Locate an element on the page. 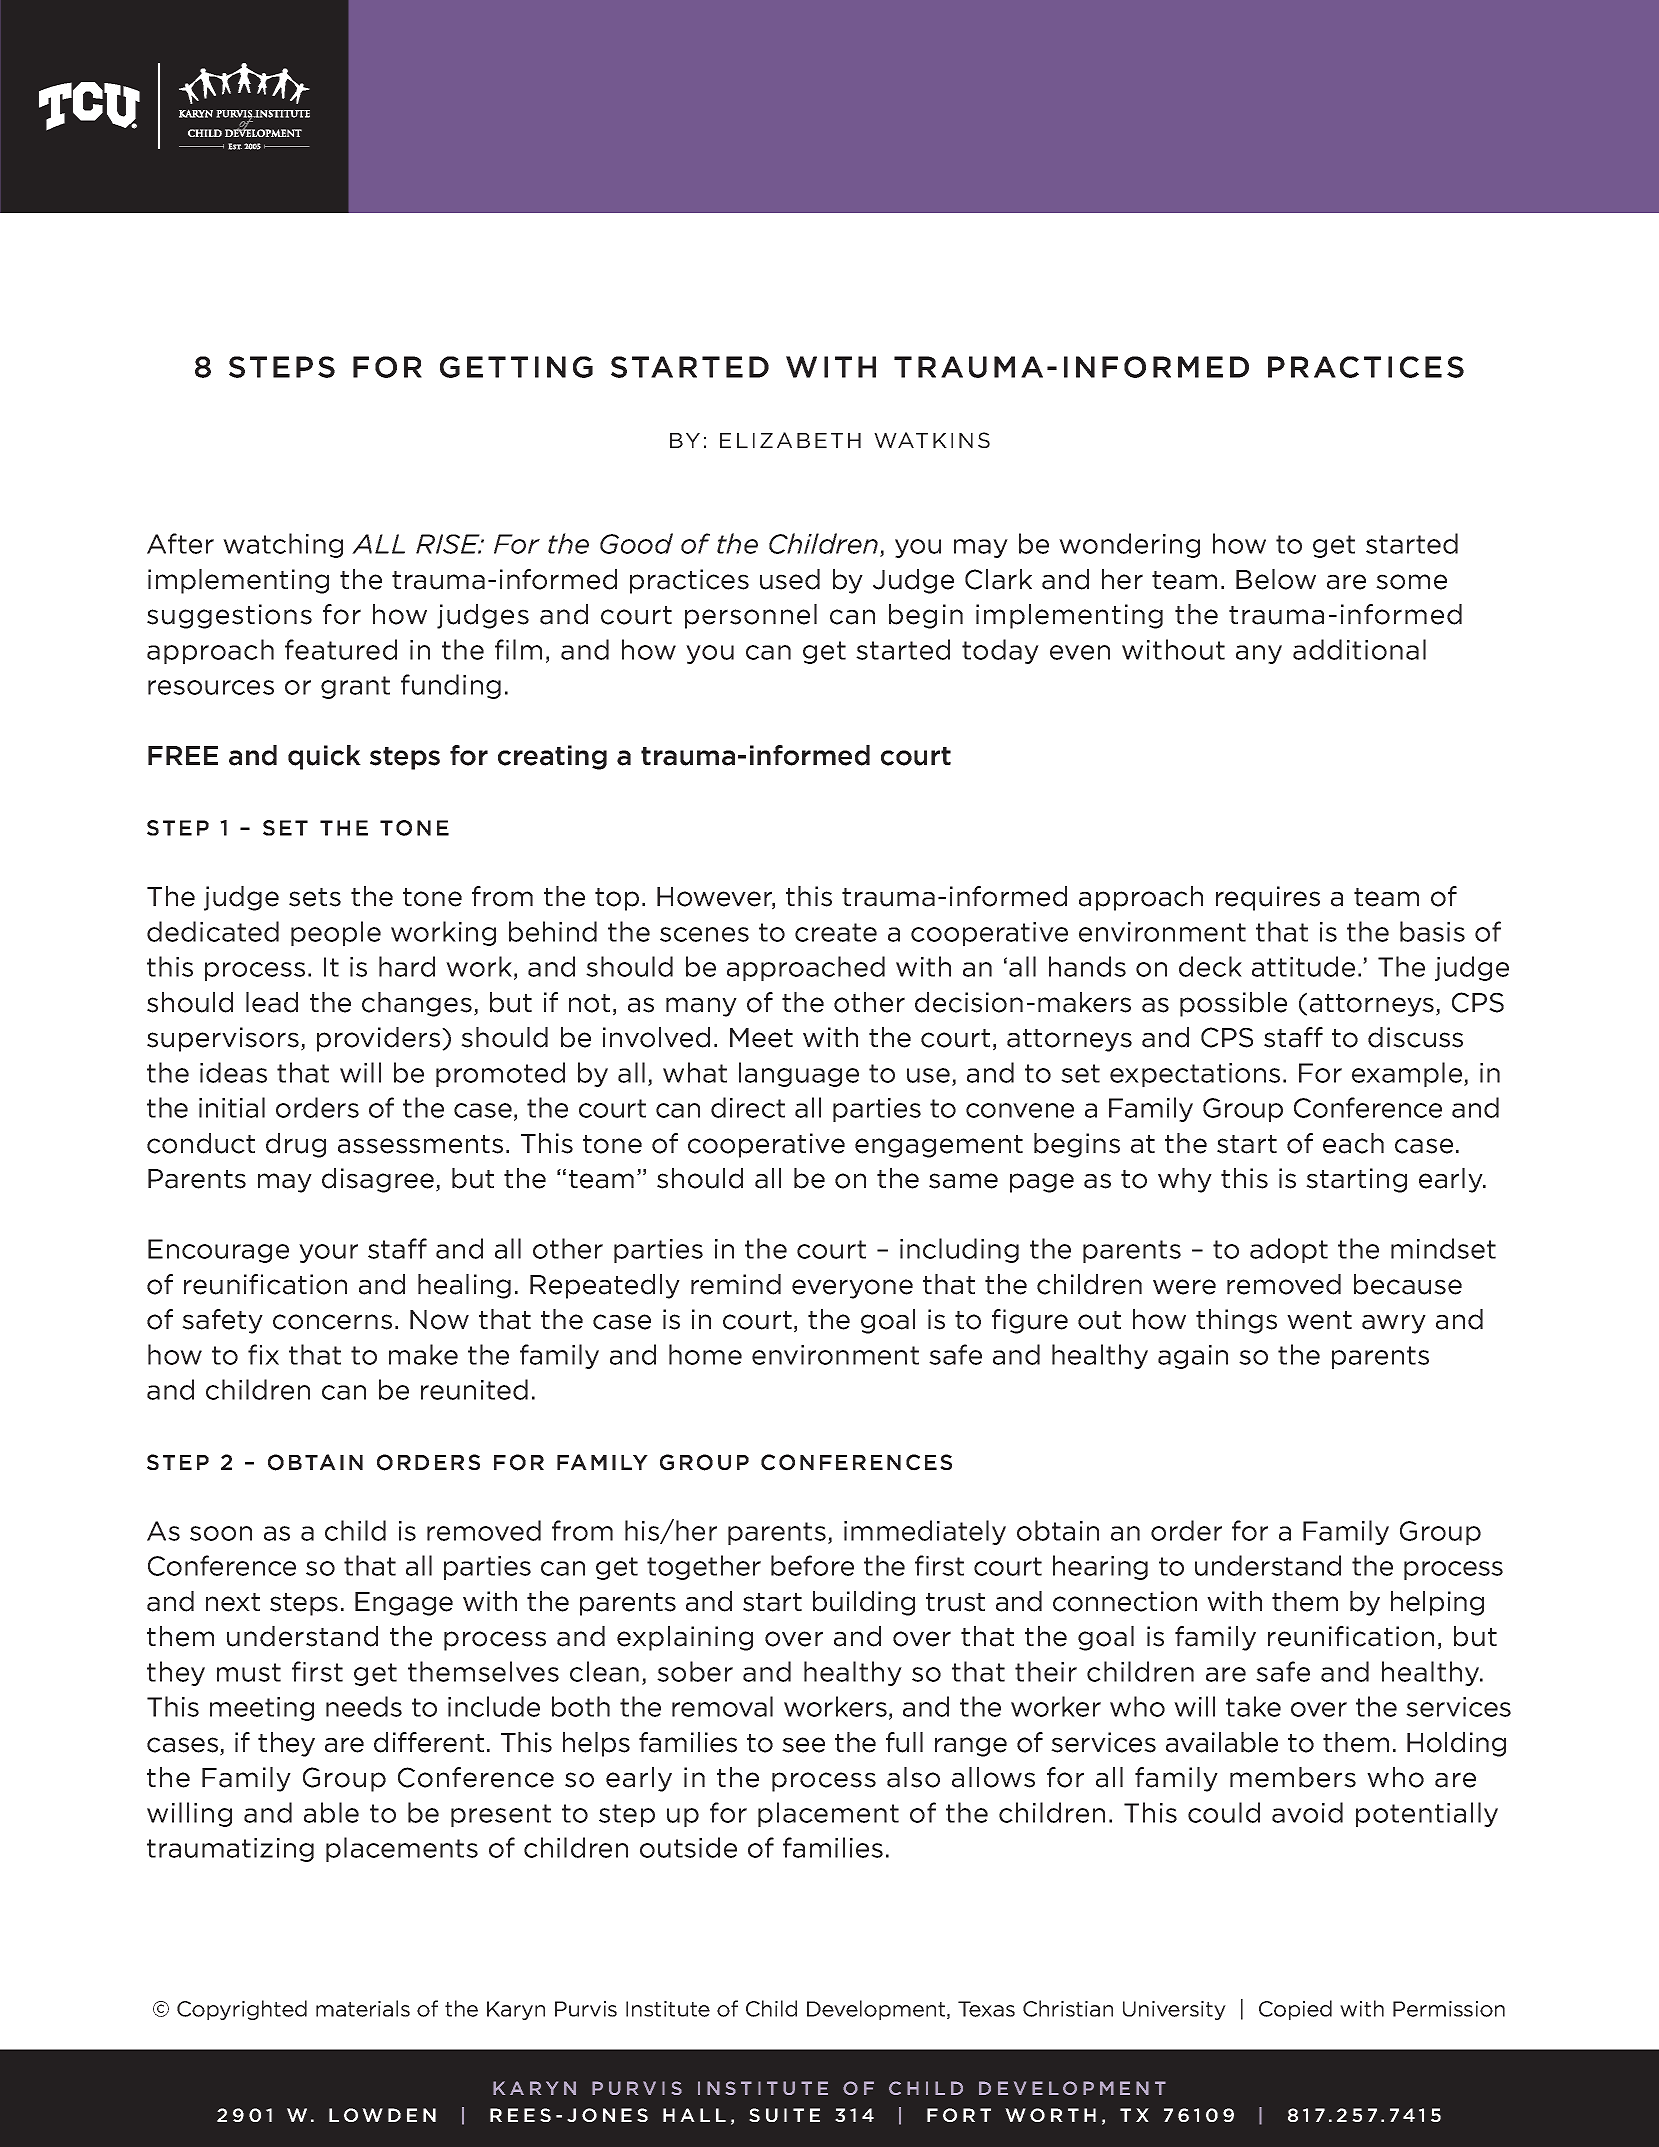 This image has height=2147, width=1659. materials is located at coordinates (363, 2008).
